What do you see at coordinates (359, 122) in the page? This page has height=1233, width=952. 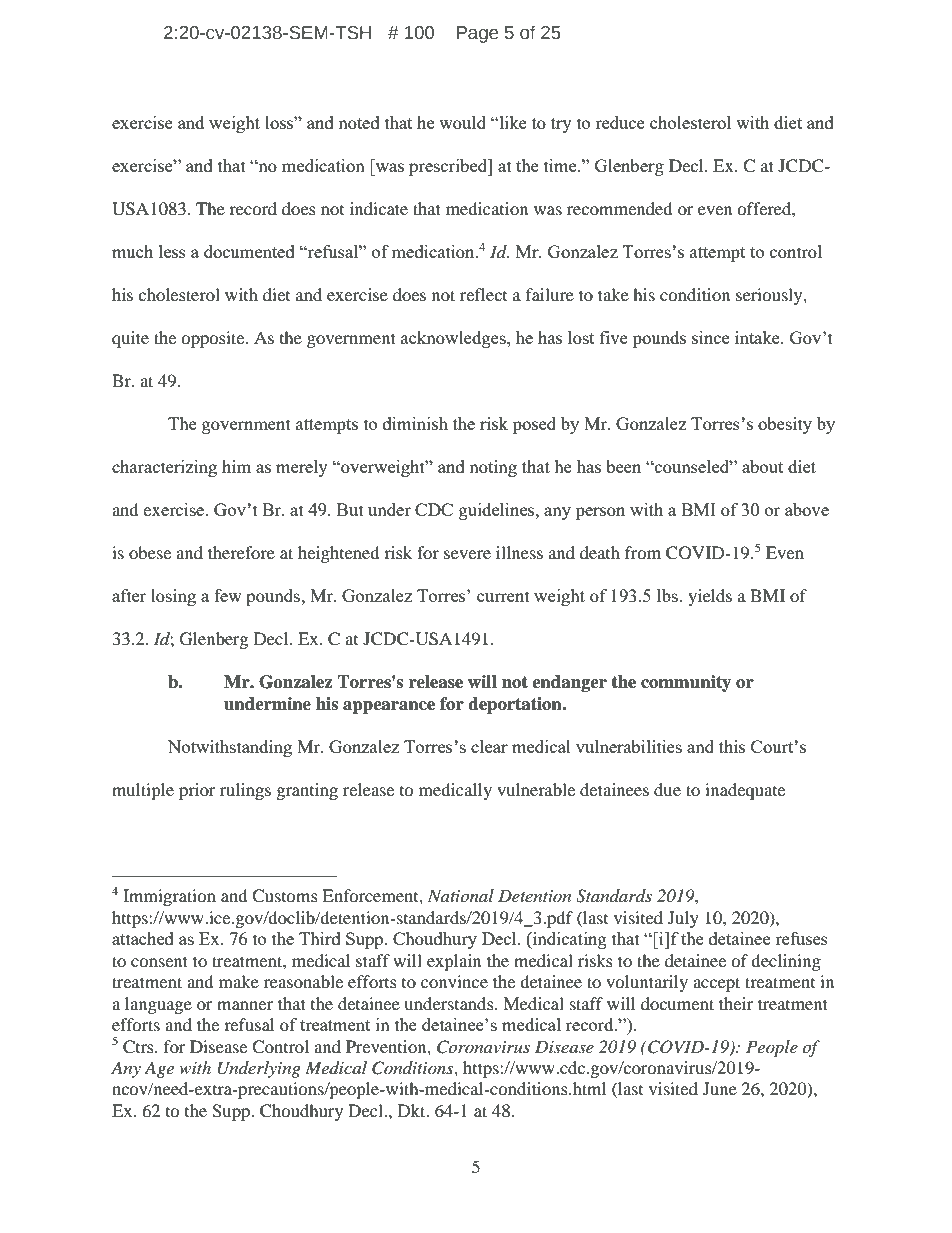 I see `noted` at bounding box center [359, 122].
